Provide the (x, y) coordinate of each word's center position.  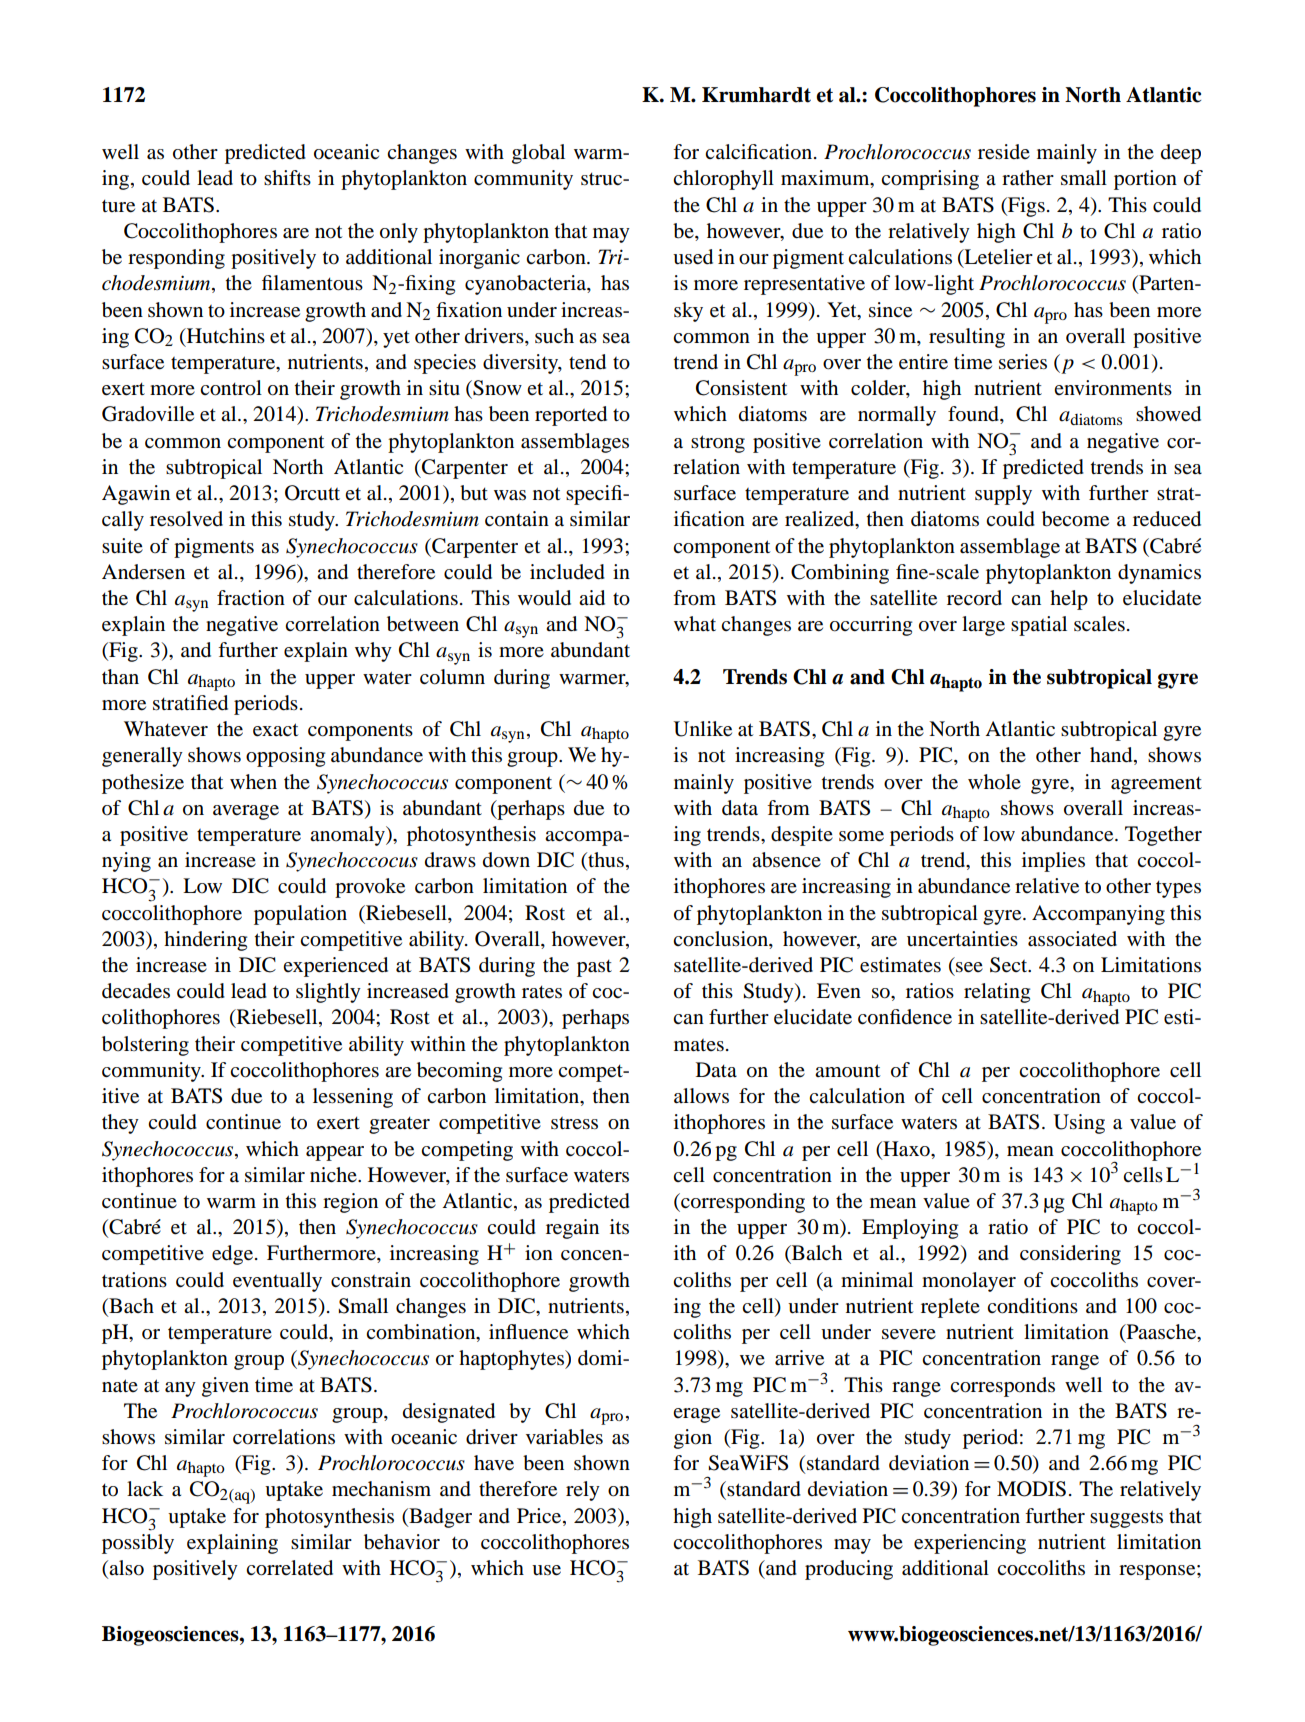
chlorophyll (723, 180)
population (300, 915)
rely (583, 1491)
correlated (289, 1568)
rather (1028, 178)
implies (1053, 862)
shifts (287, 177)
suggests (1126, 1519)
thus (605, 861)
